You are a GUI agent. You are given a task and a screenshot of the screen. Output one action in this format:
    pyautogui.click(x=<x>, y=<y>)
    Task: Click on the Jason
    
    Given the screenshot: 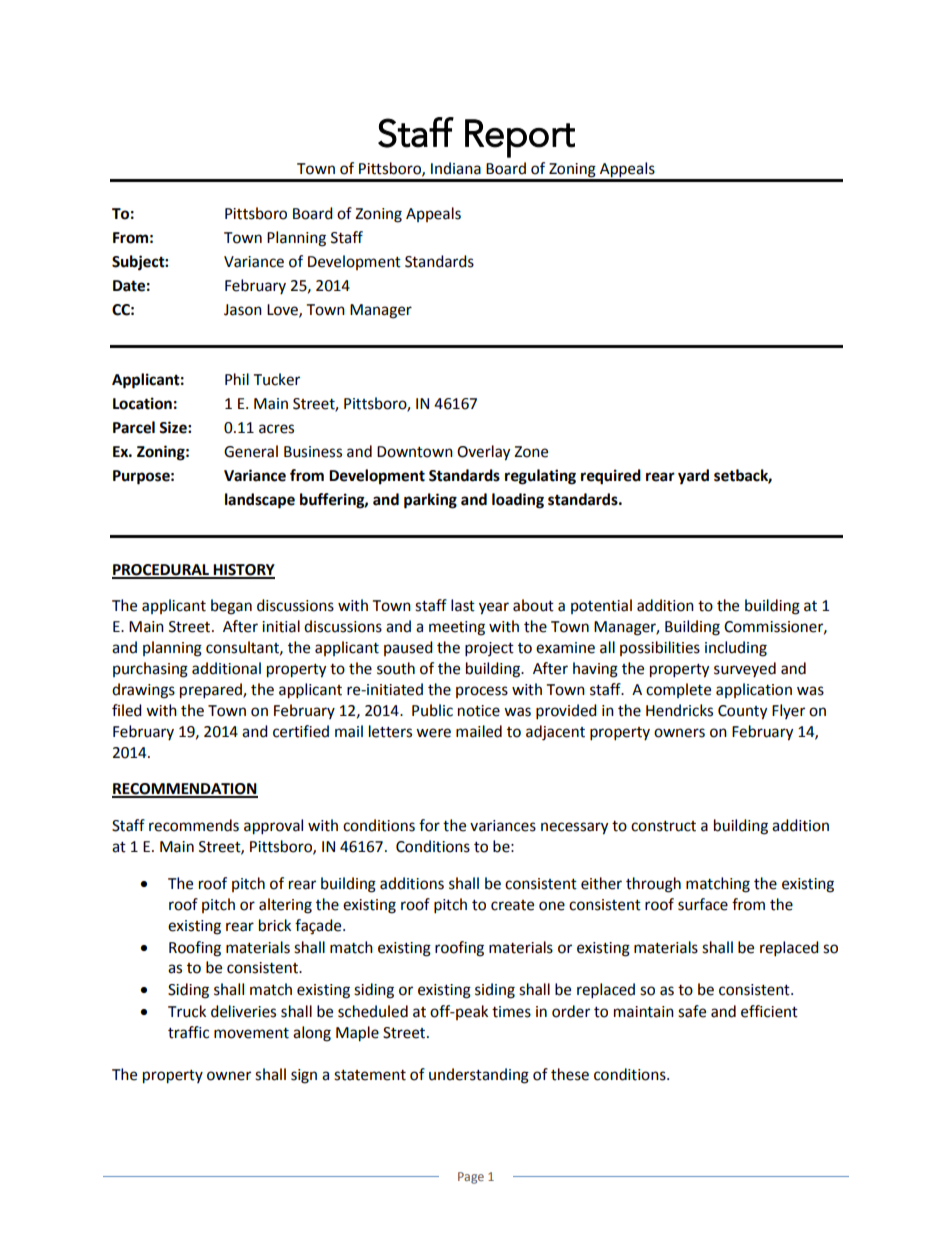 What is the action you would take?
    pyautogui.click(x=243, y=310)
